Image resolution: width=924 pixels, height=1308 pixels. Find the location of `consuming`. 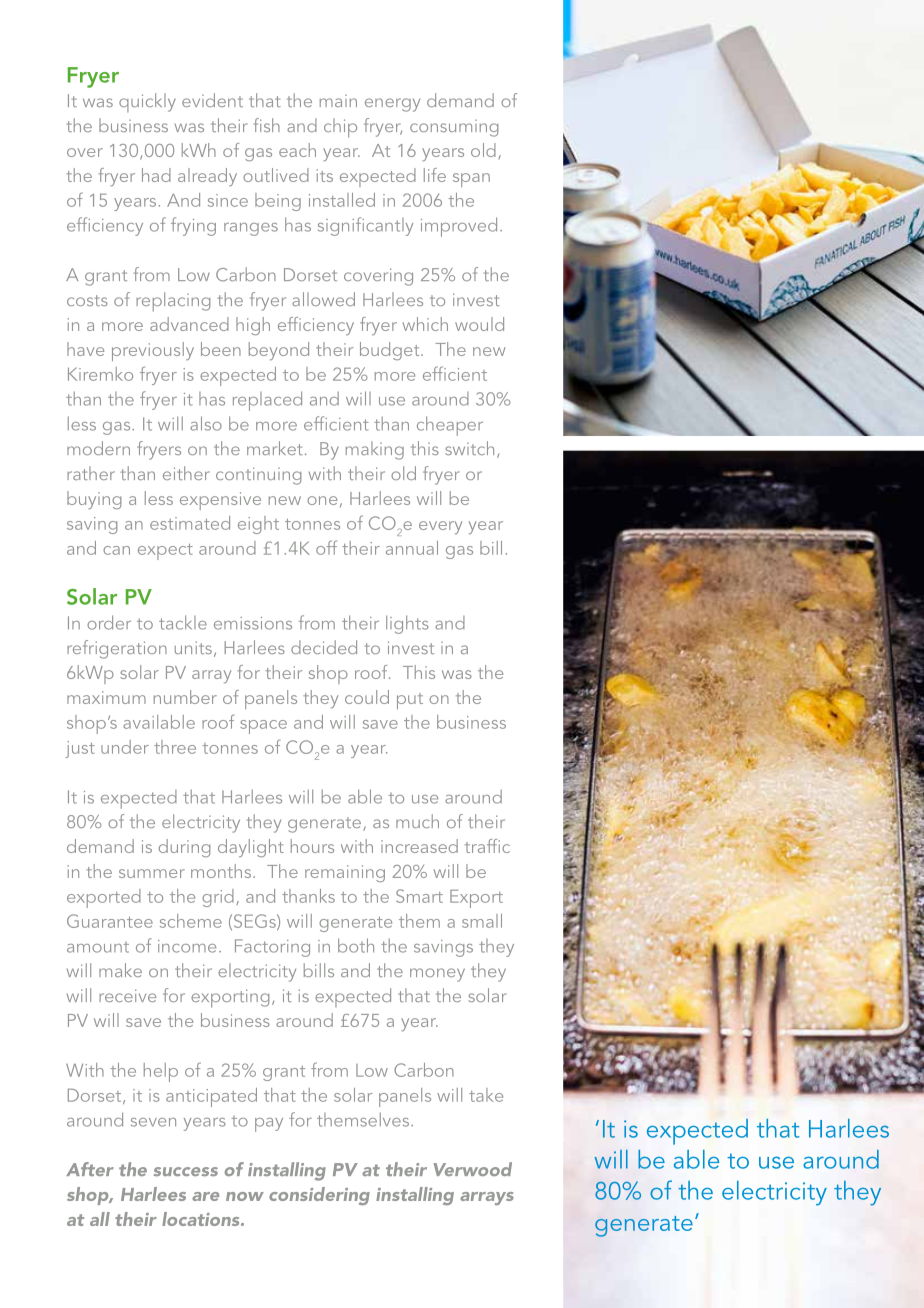

consuming is located at coordinates (454, 128).
